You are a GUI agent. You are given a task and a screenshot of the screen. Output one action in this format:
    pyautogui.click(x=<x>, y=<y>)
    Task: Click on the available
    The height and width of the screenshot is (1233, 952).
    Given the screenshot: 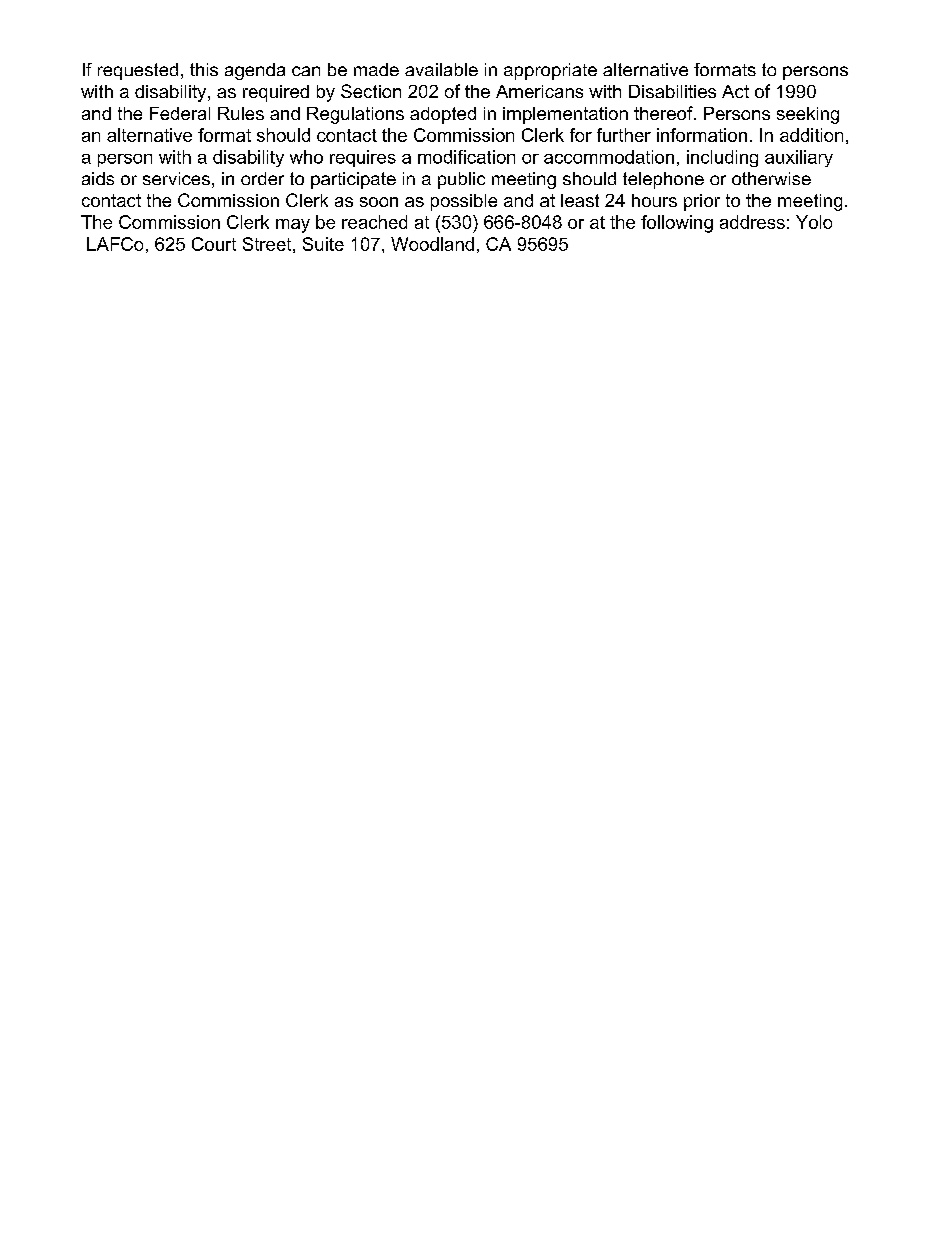 What is the action you would take?
    pyautogui.click(x=441, y=69)
